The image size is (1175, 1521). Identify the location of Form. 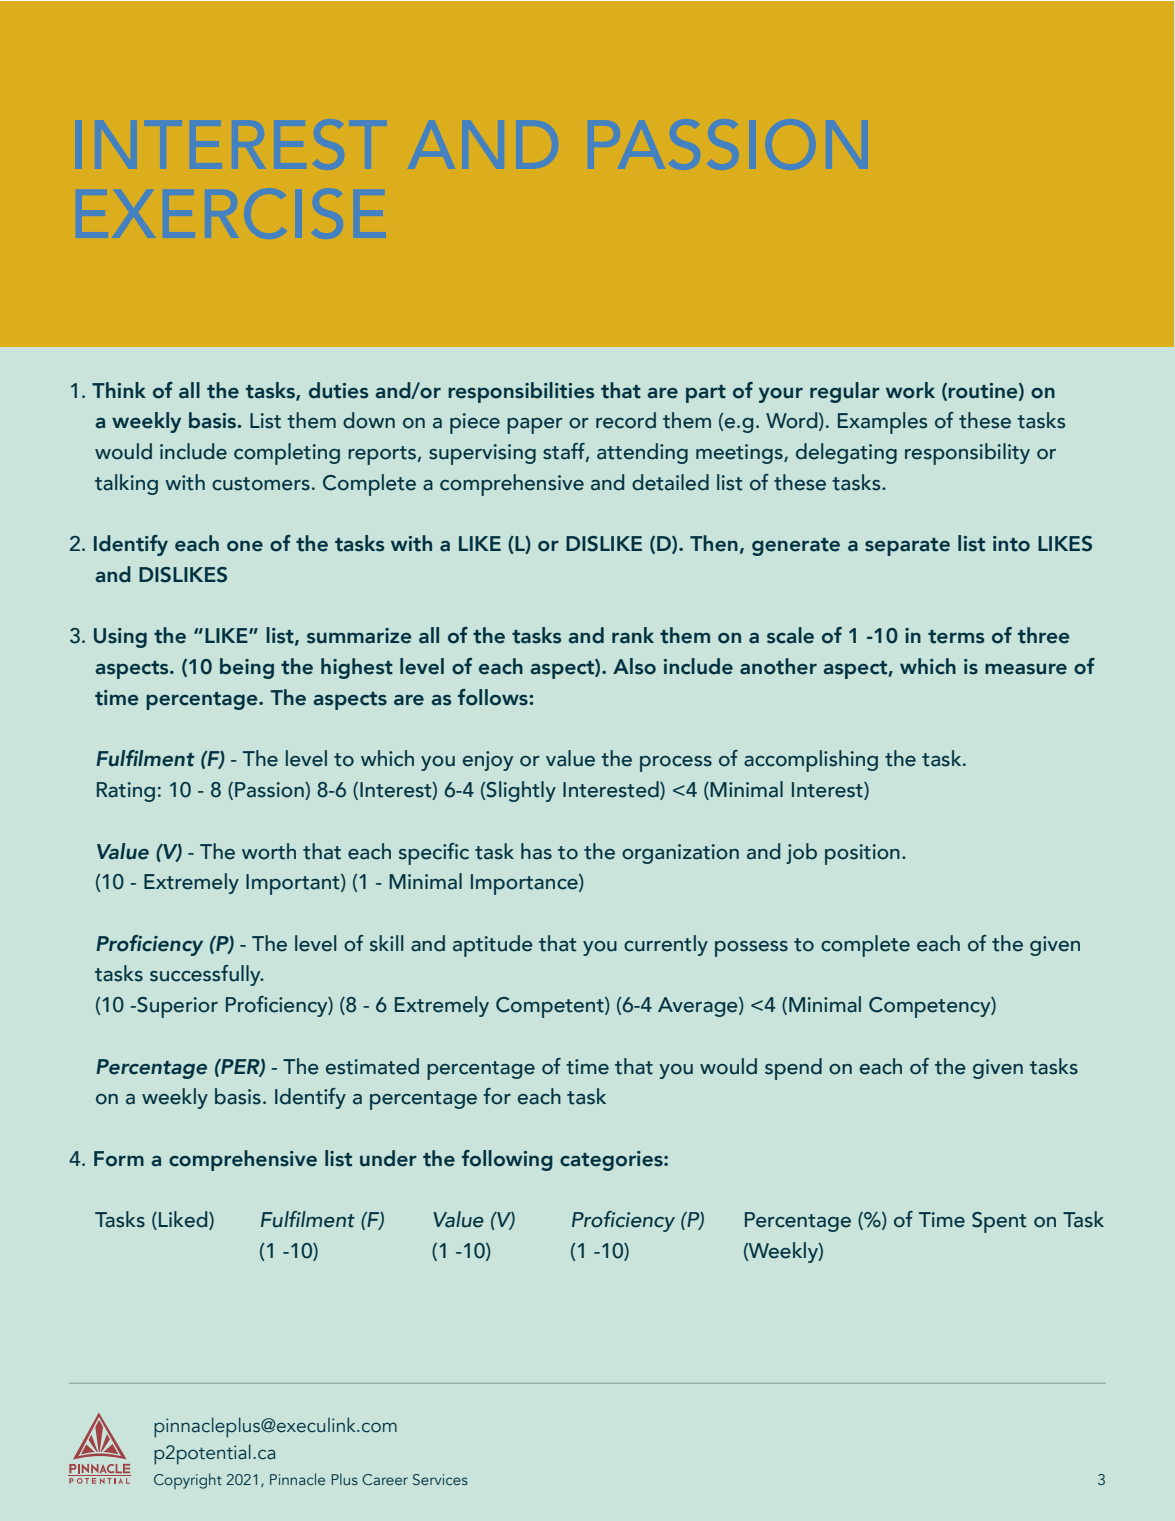
(119, 1159).
